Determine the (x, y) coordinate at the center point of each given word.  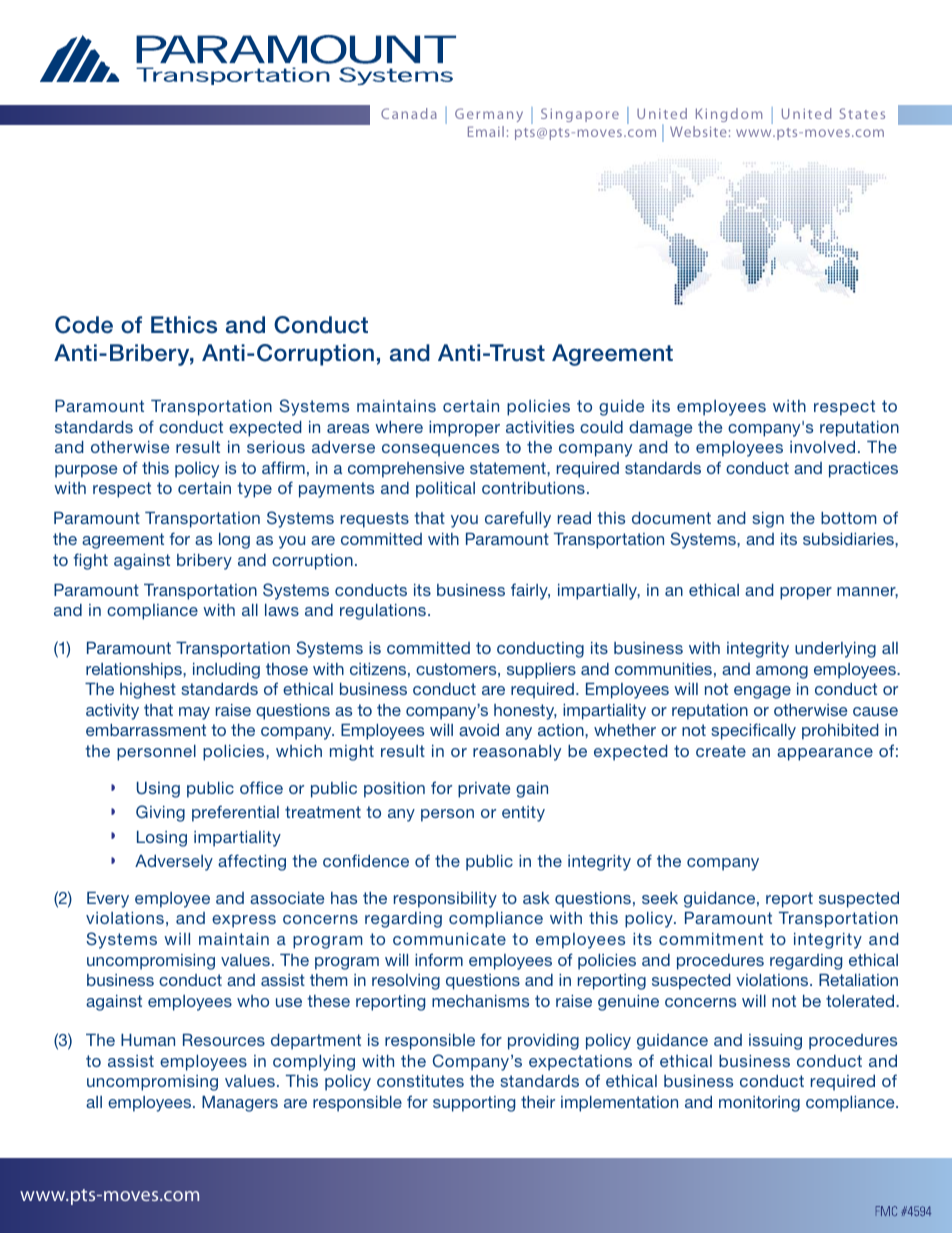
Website (698, 131)
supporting (474, 1104)
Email (486, 131)
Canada (409, 113)
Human (148, 1040)
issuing (775, 1042)
